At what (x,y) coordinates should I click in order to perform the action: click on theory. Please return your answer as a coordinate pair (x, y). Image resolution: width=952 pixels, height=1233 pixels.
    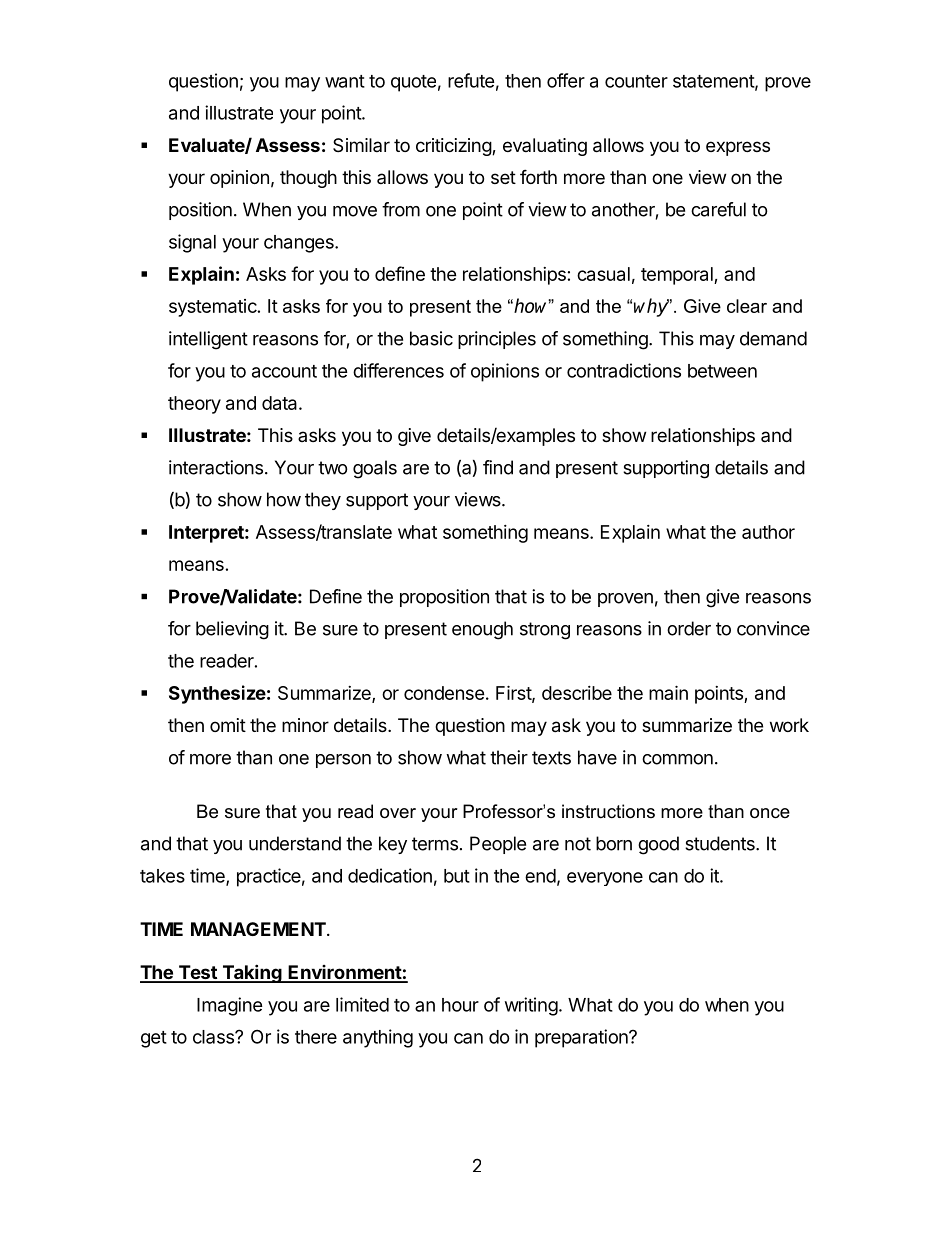
    Looking at the image, I should click on (194, 405).
